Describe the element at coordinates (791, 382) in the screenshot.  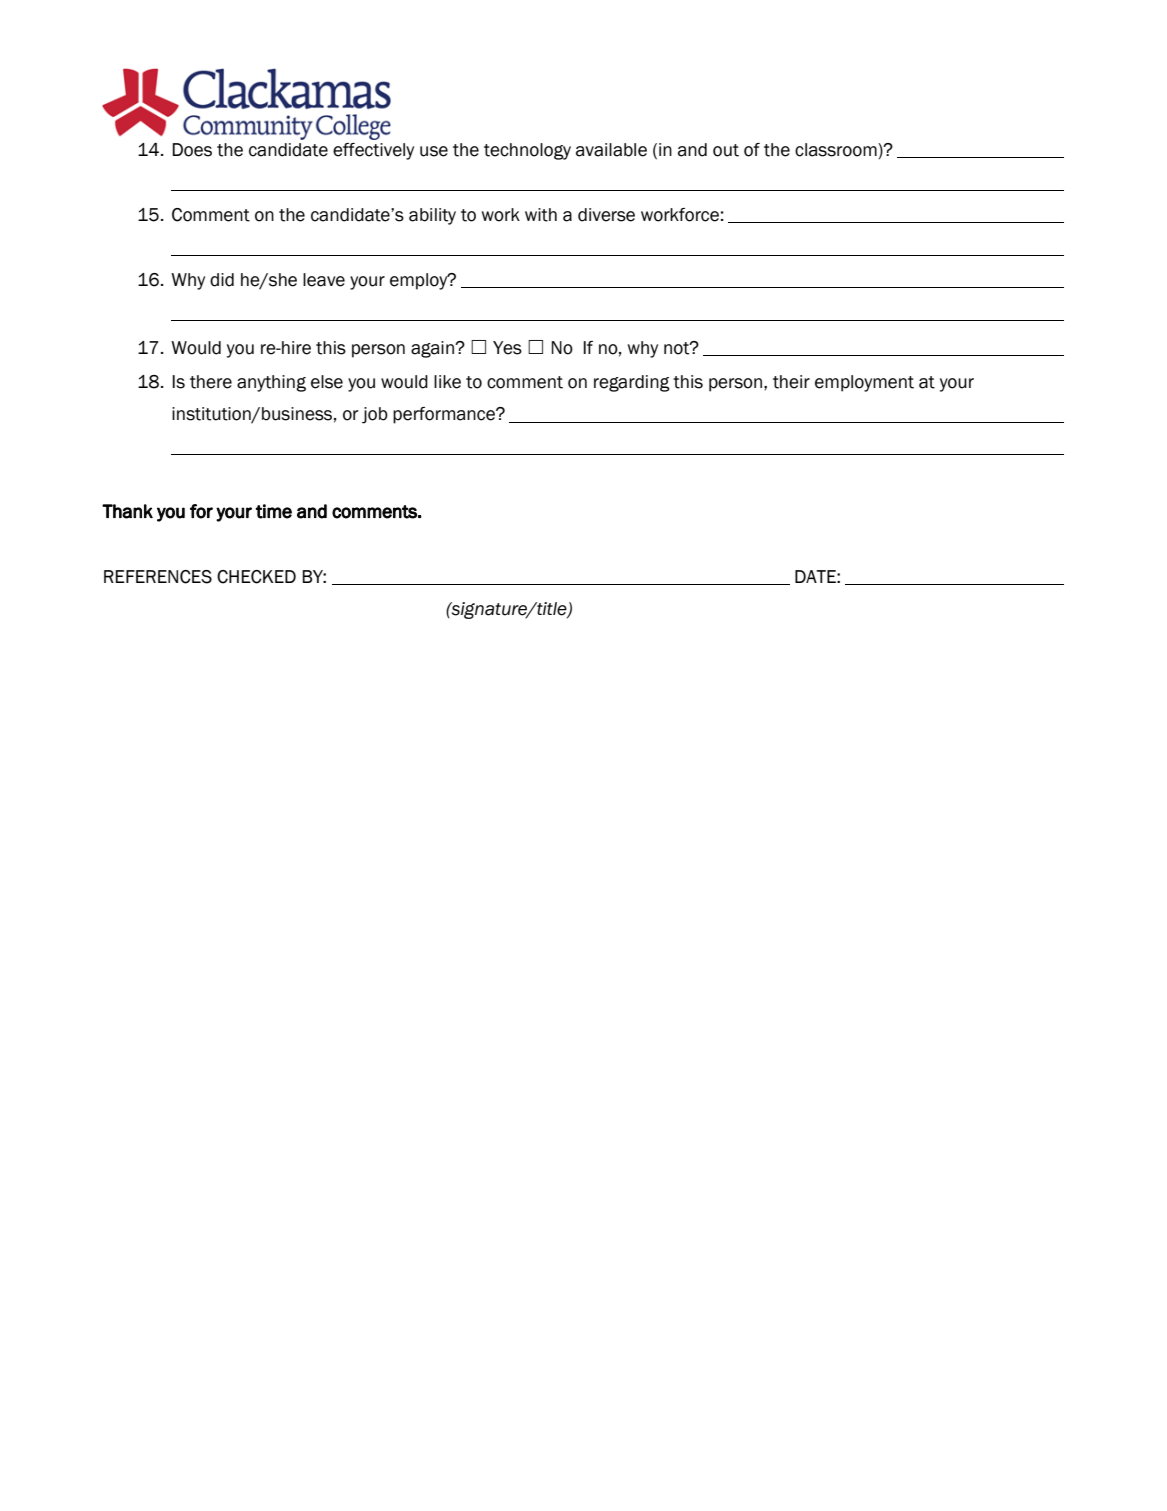
I see `their` at that location.
